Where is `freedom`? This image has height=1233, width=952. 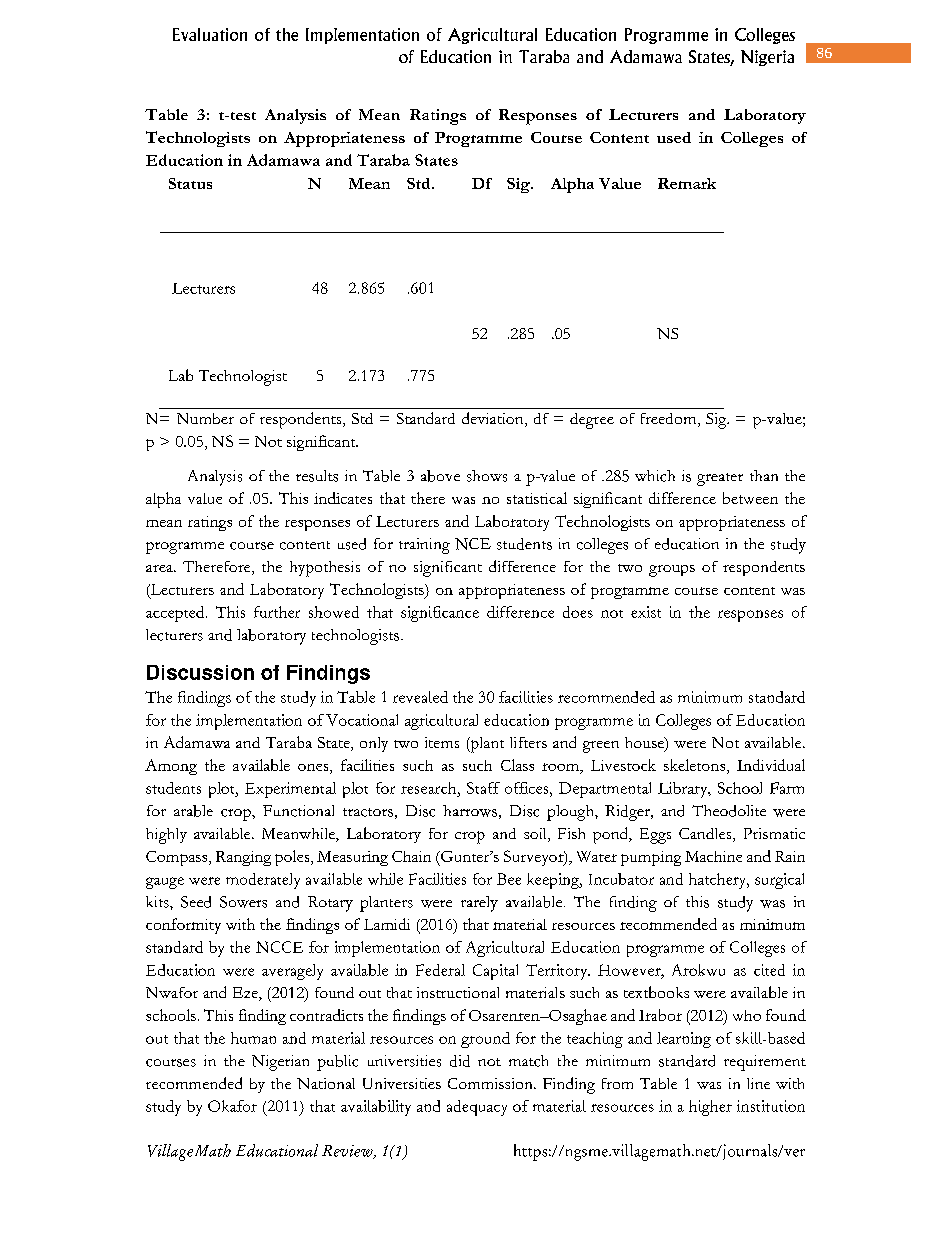
freedom is located at coordinates (670, 420).
